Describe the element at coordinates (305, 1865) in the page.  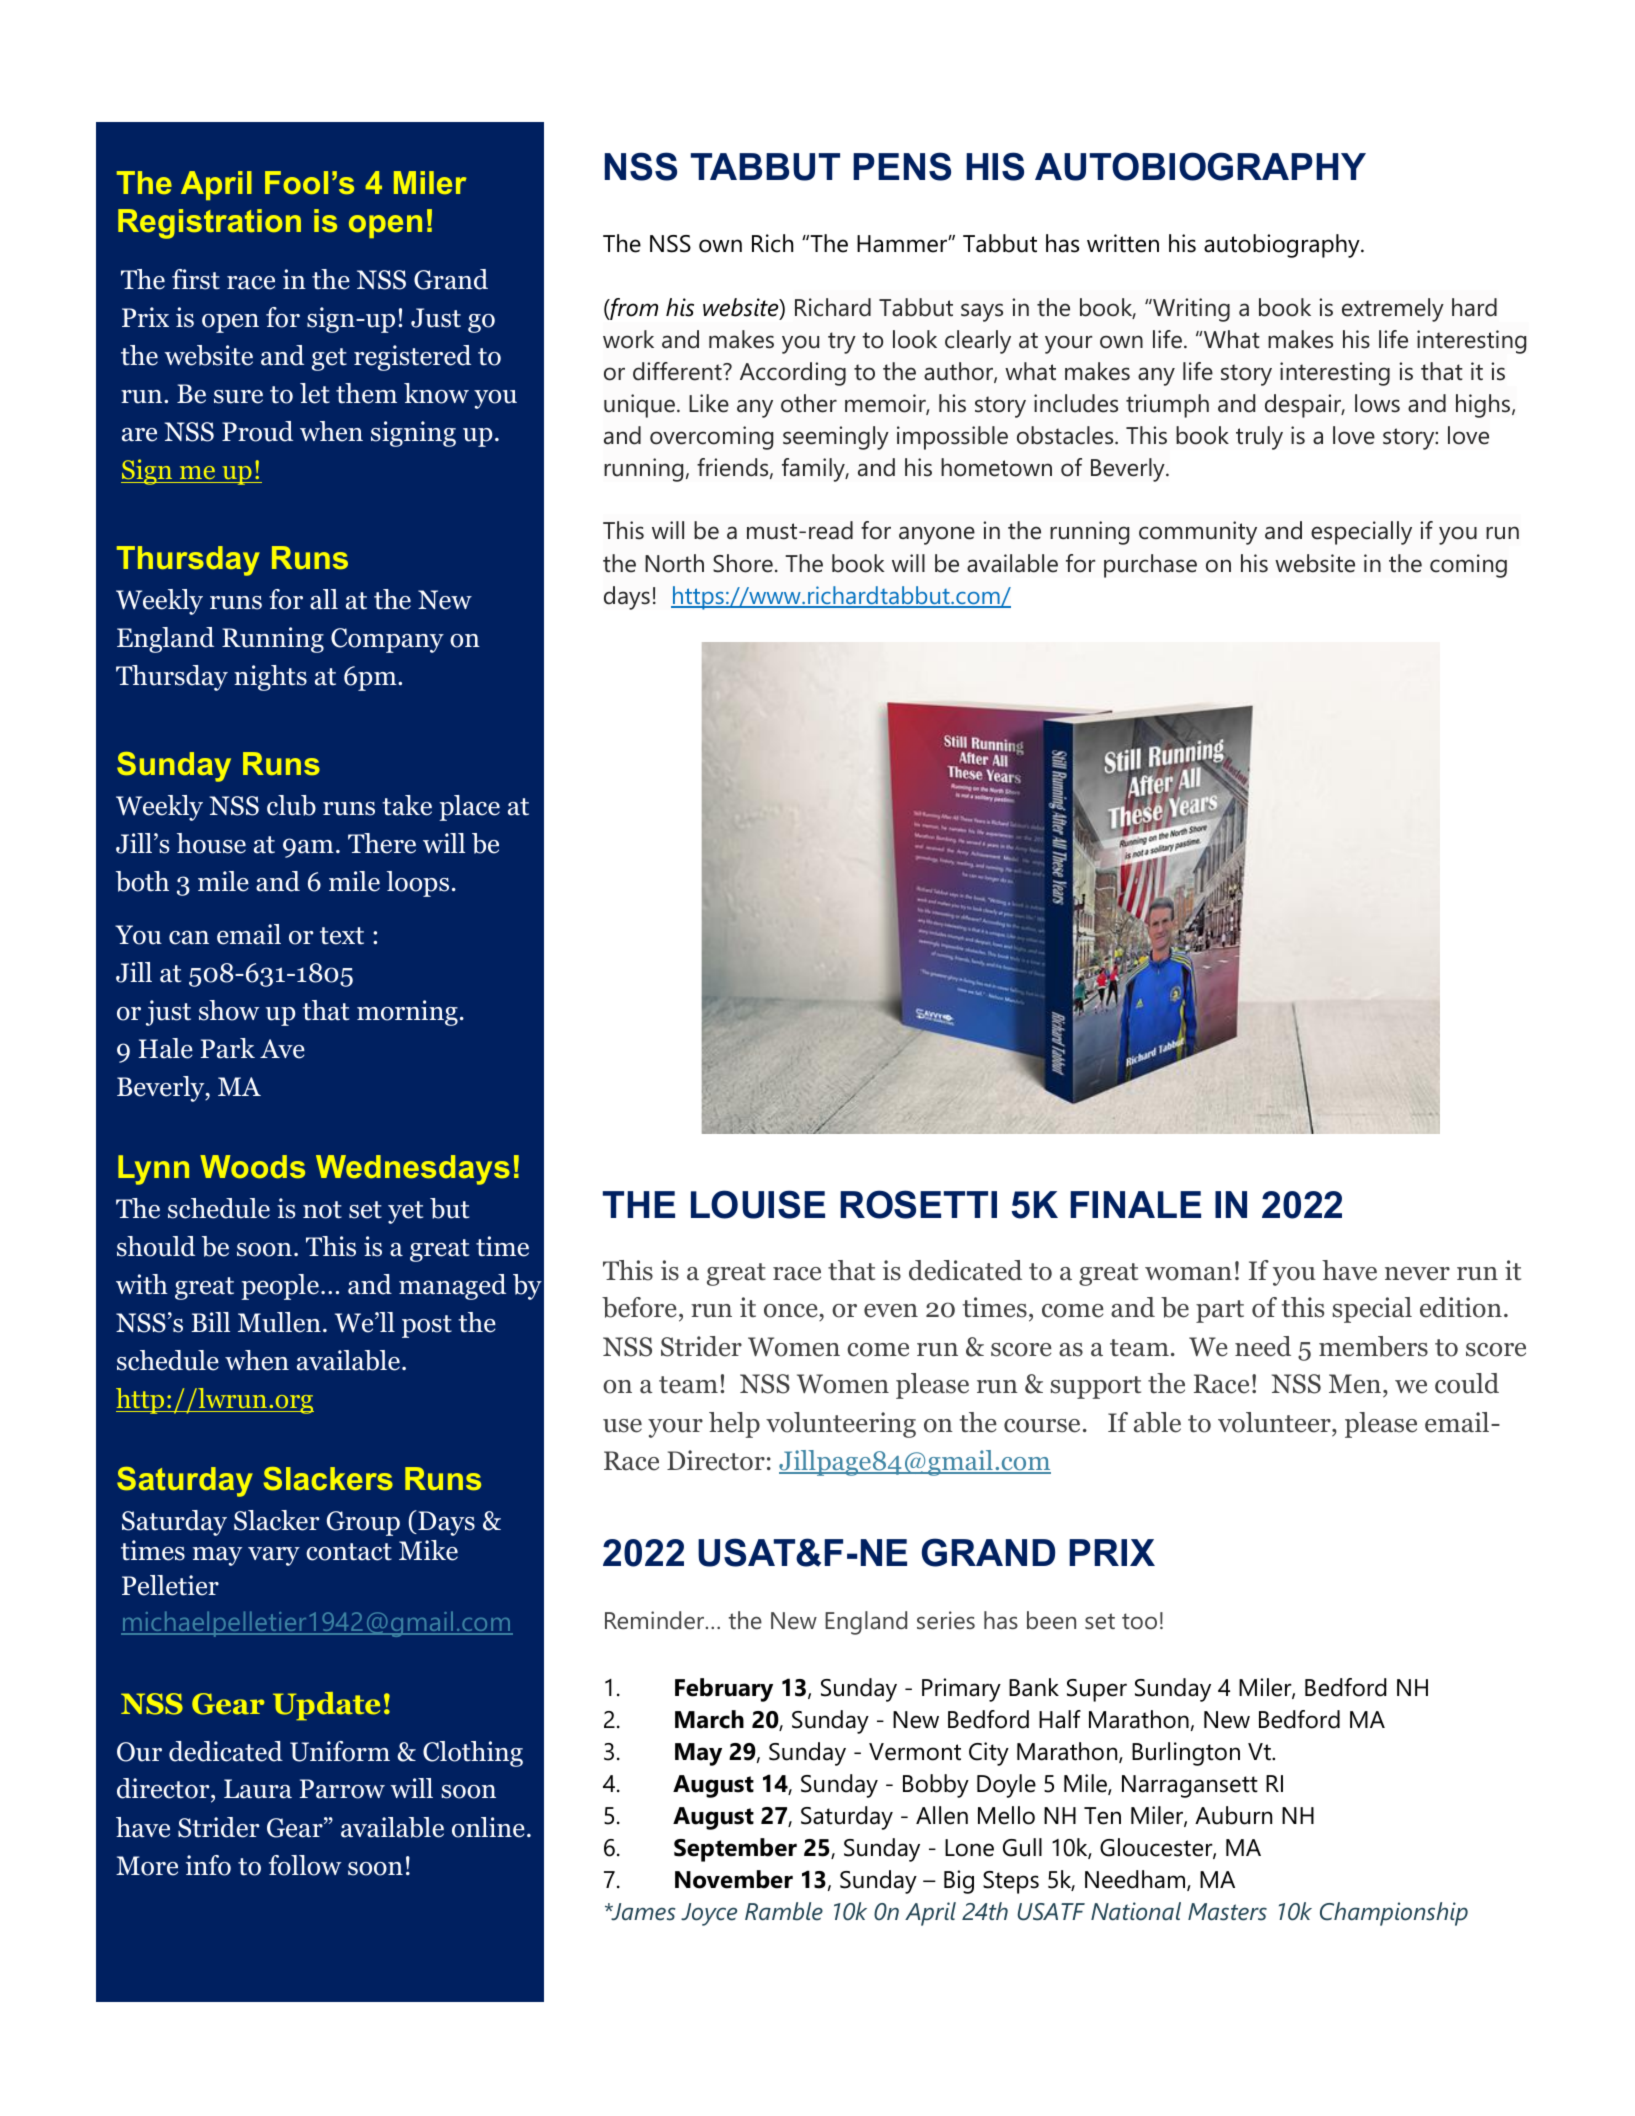
I see `follow` at that location.
